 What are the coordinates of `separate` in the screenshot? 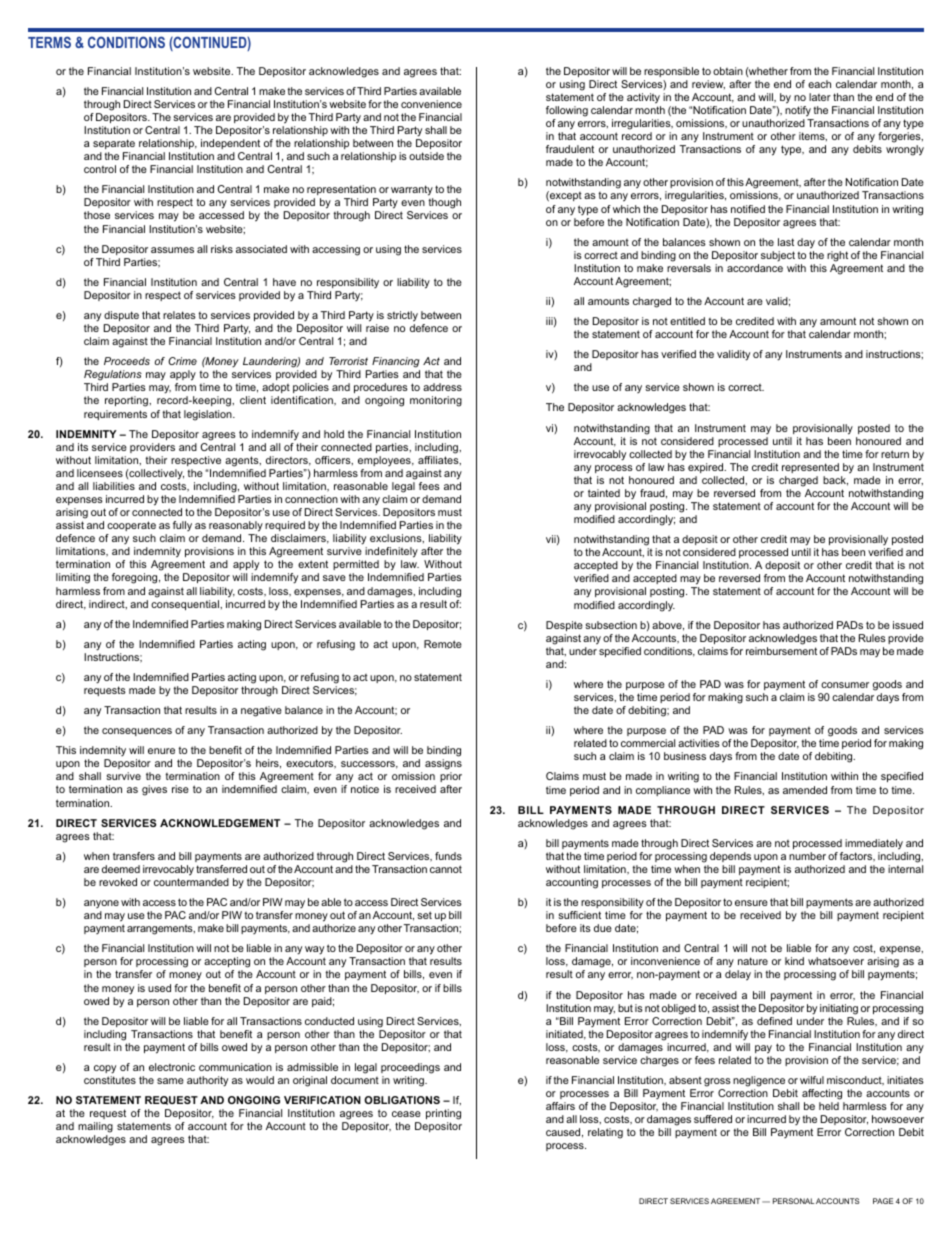 It's located at (114, 144).
